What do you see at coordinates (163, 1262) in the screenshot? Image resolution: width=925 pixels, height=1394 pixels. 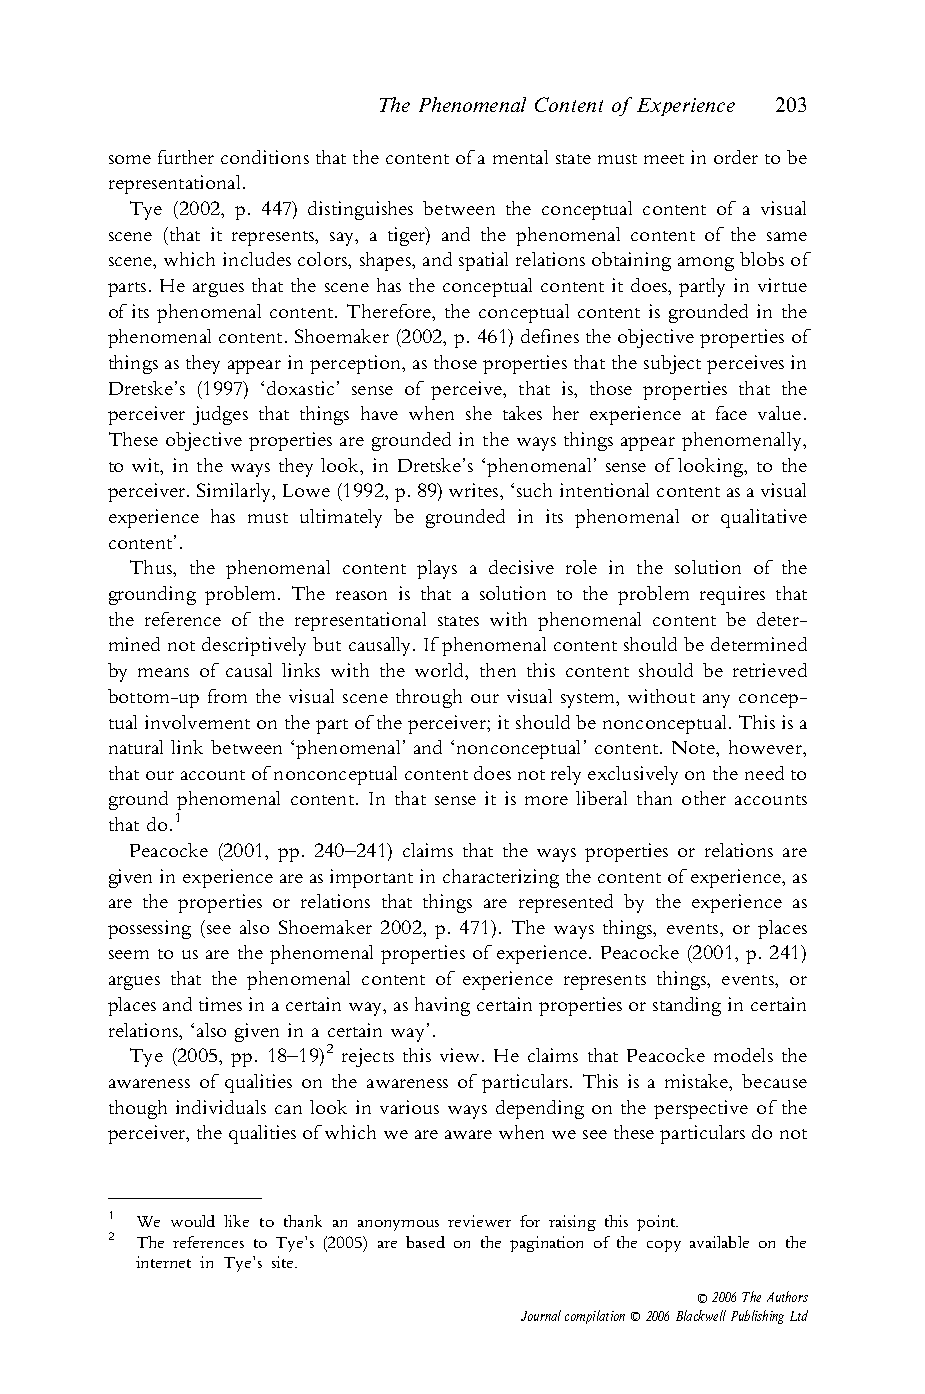 I see `internet` at bounding box center [163, 1262].
